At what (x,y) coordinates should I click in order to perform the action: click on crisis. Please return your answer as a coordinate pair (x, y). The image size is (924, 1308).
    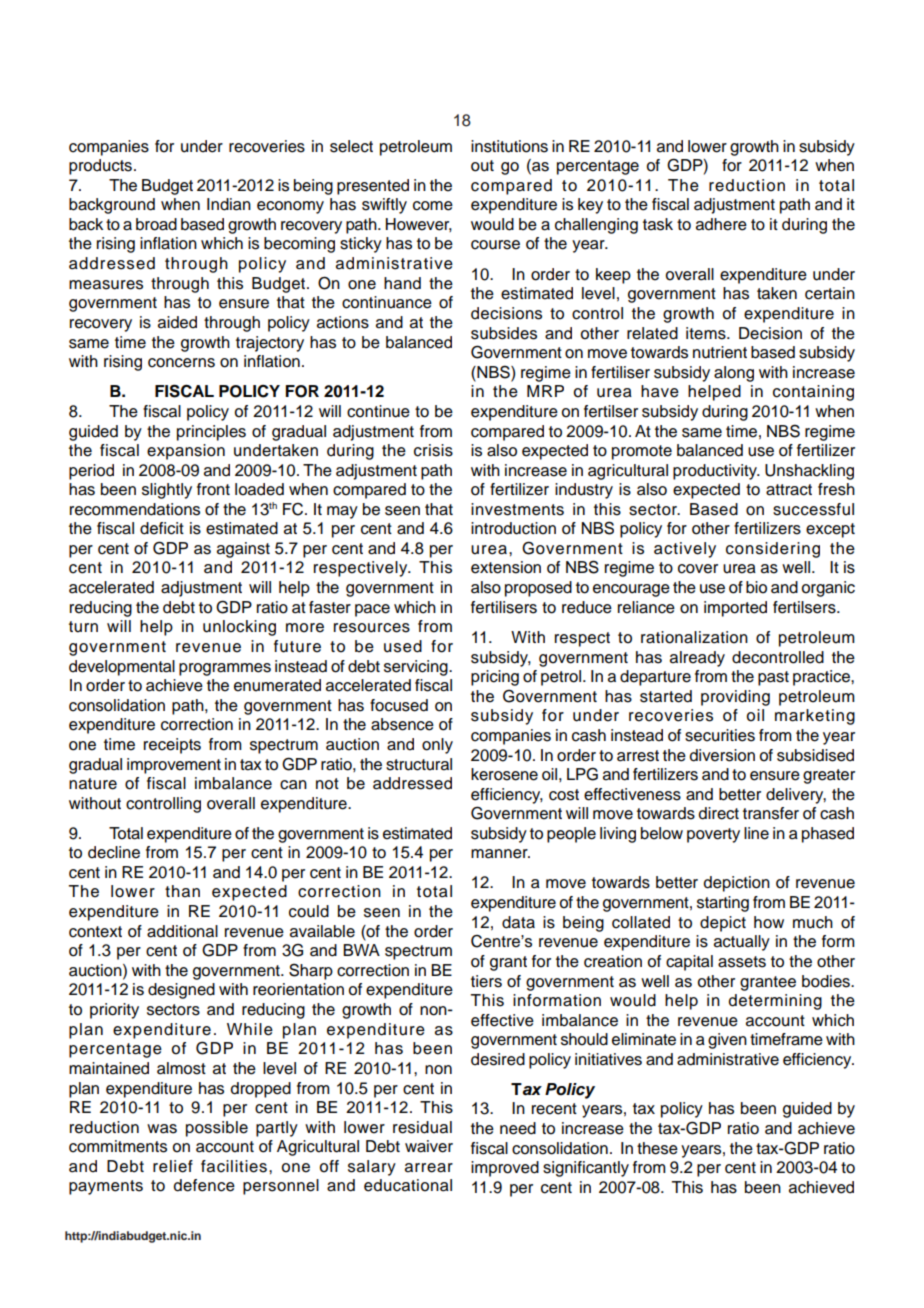
    Looking at the image, I should click on (433, 450).
